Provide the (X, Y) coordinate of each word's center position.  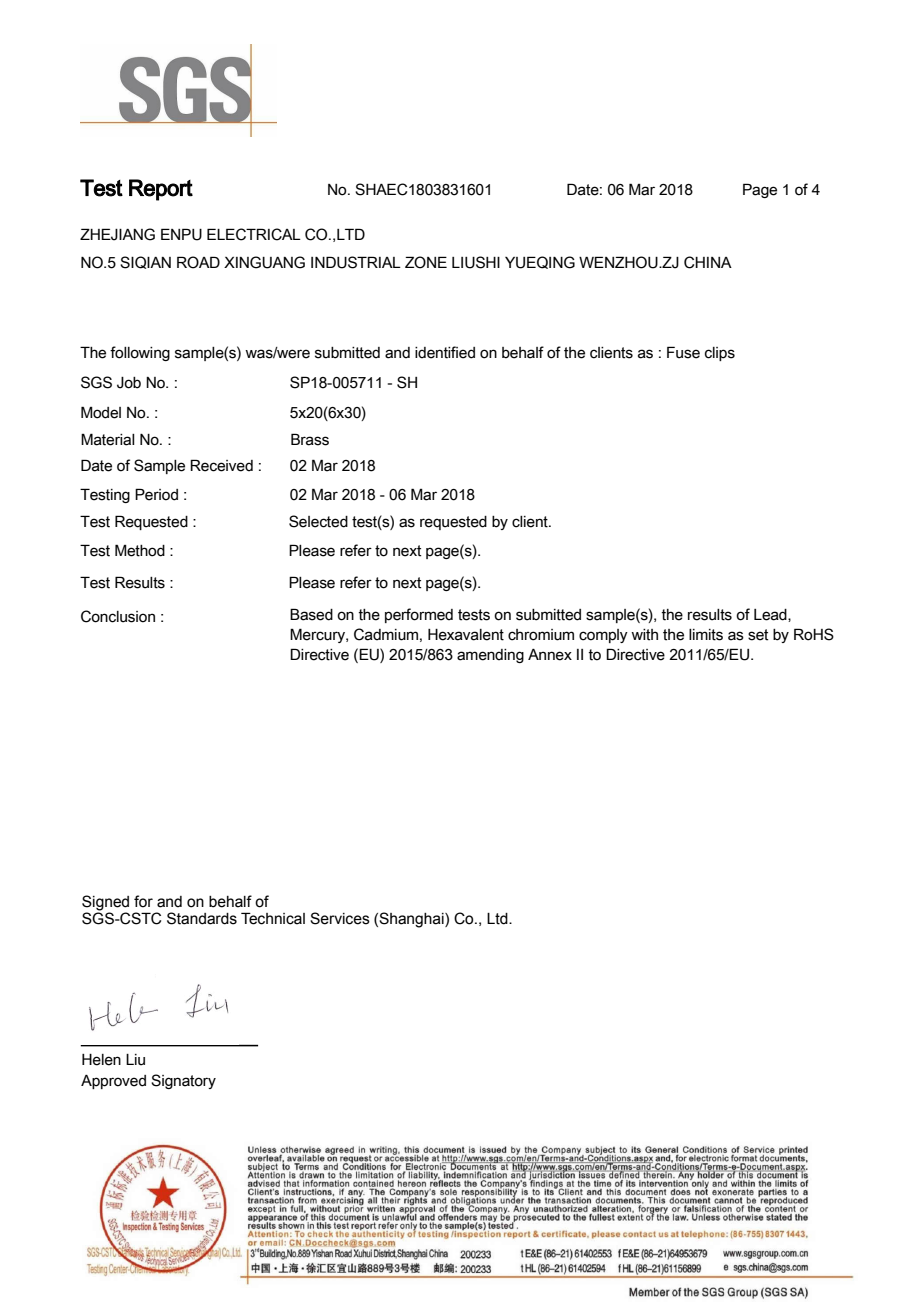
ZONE (426, 262)
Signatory (183, 1081)
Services (340, 918)
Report (161, 190)
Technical (273, 918)
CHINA (708, 262)
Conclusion (118, 616)
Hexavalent (466, 635)
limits (706, 635)
